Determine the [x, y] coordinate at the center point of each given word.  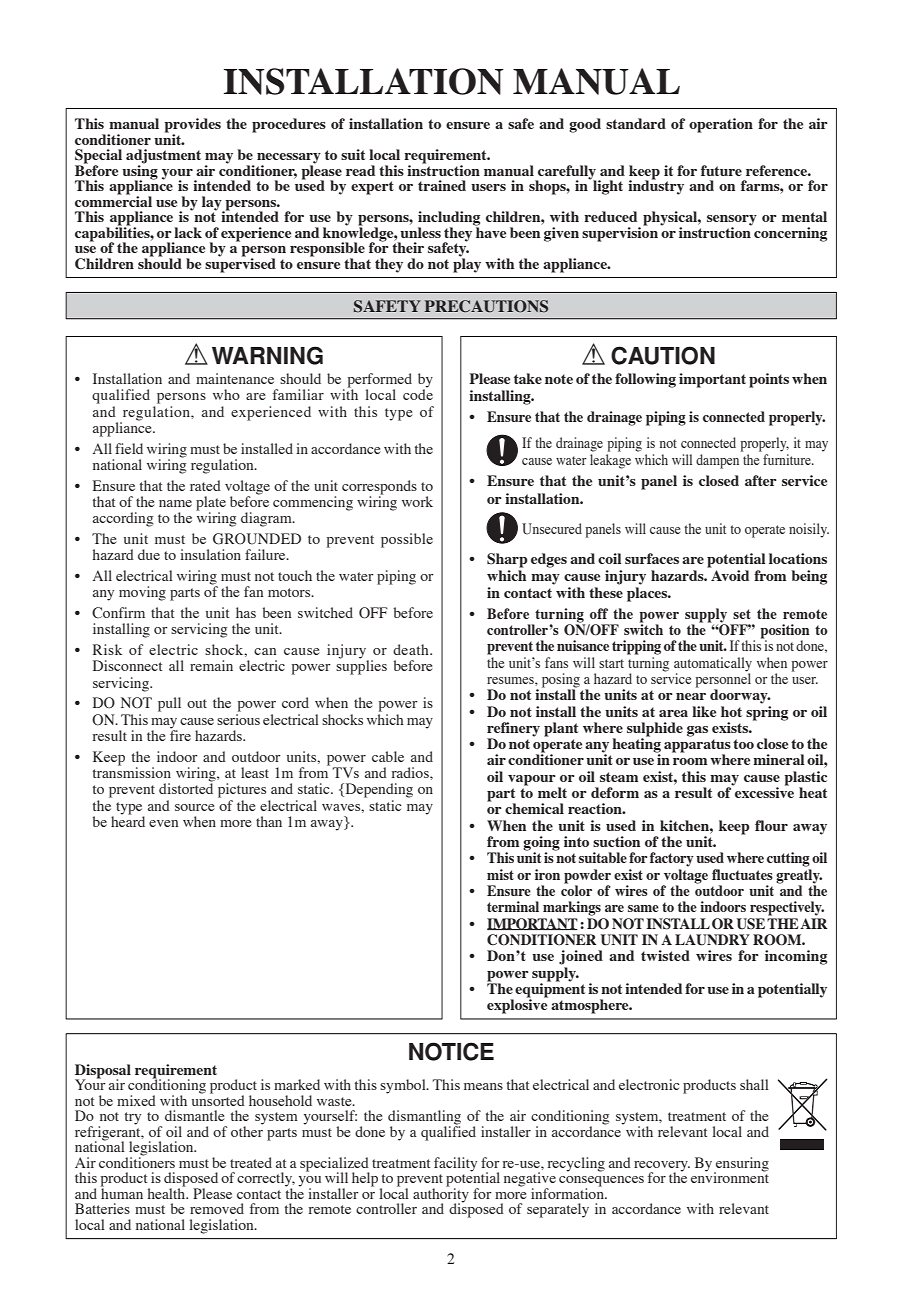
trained [442, 185]
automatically [713, 664]
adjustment [163, 157]
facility [455, 1164]
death [412, 649]
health [168, 1192]
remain [211, 665]
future [721, 170]
